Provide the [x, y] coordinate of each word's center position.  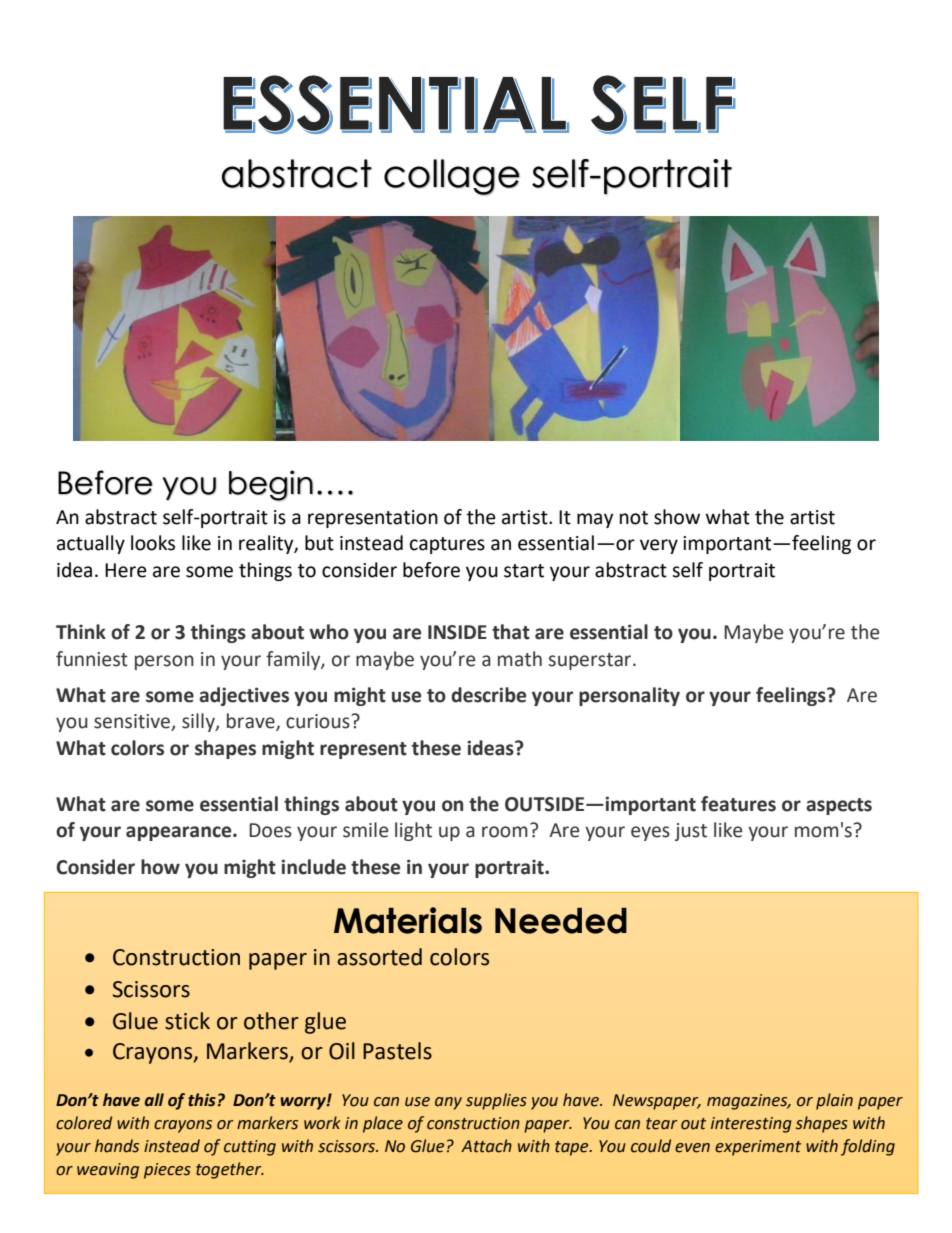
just [691, 832]
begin [271, 485]
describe [488, 695]
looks [153, 543]
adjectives [244, 696]
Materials [408, 920]
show [677, 517]
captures [447, 545]
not [634, 518]
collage [452, 177]
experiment [758, 1148]
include [314, 867]
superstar [591, 661]
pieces [167, 1171]
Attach [486, 1146]
